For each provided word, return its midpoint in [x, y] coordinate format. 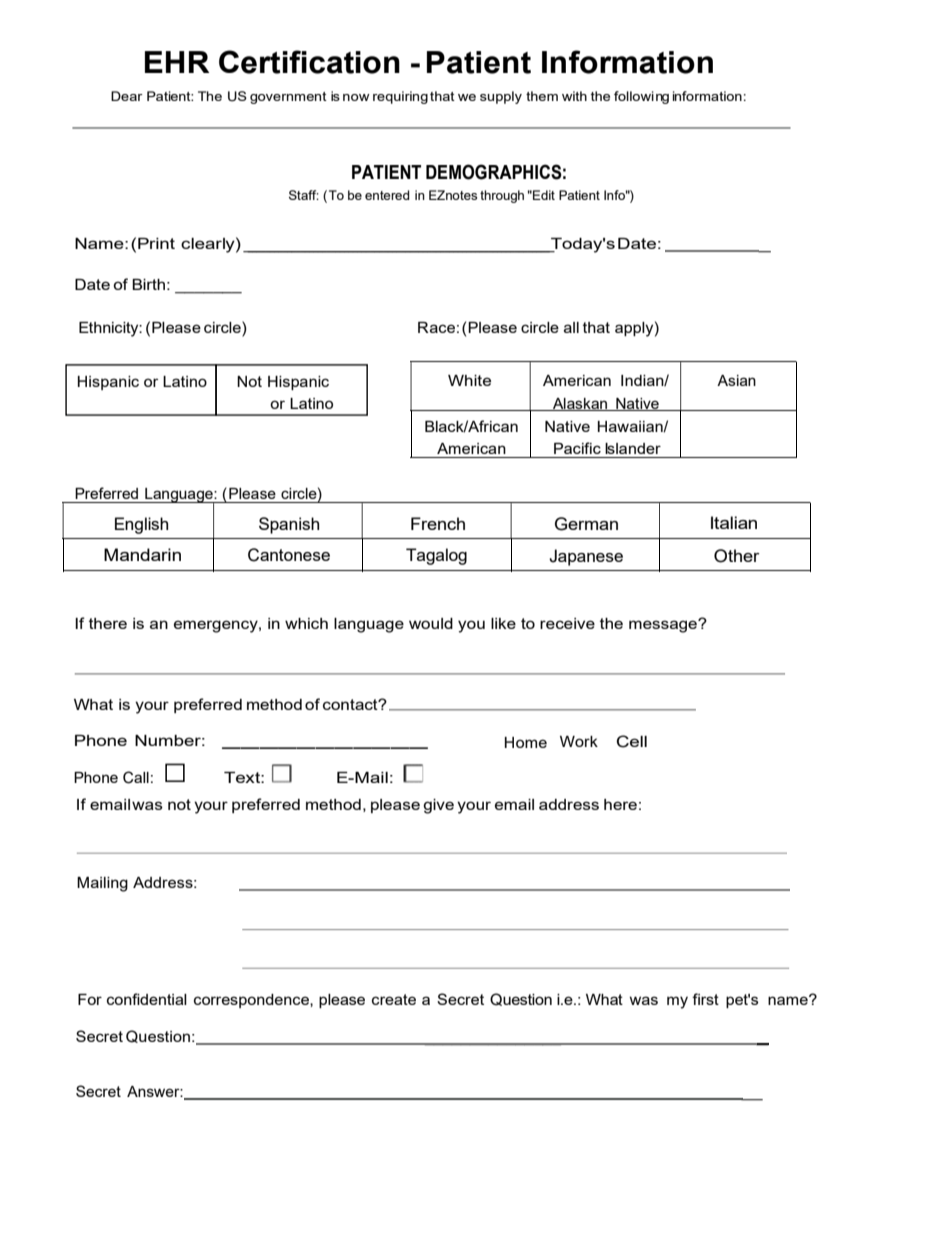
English [141, 525]
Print [156, 243]
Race [436, 327]
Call [136, 777]
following [641, 97]
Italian [734, 522]
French [438, 523]
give [438, 806]
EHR [177, 62]
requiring [400, 97]
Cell [632, 741]
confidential [147, 999]
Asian [736, 380]
